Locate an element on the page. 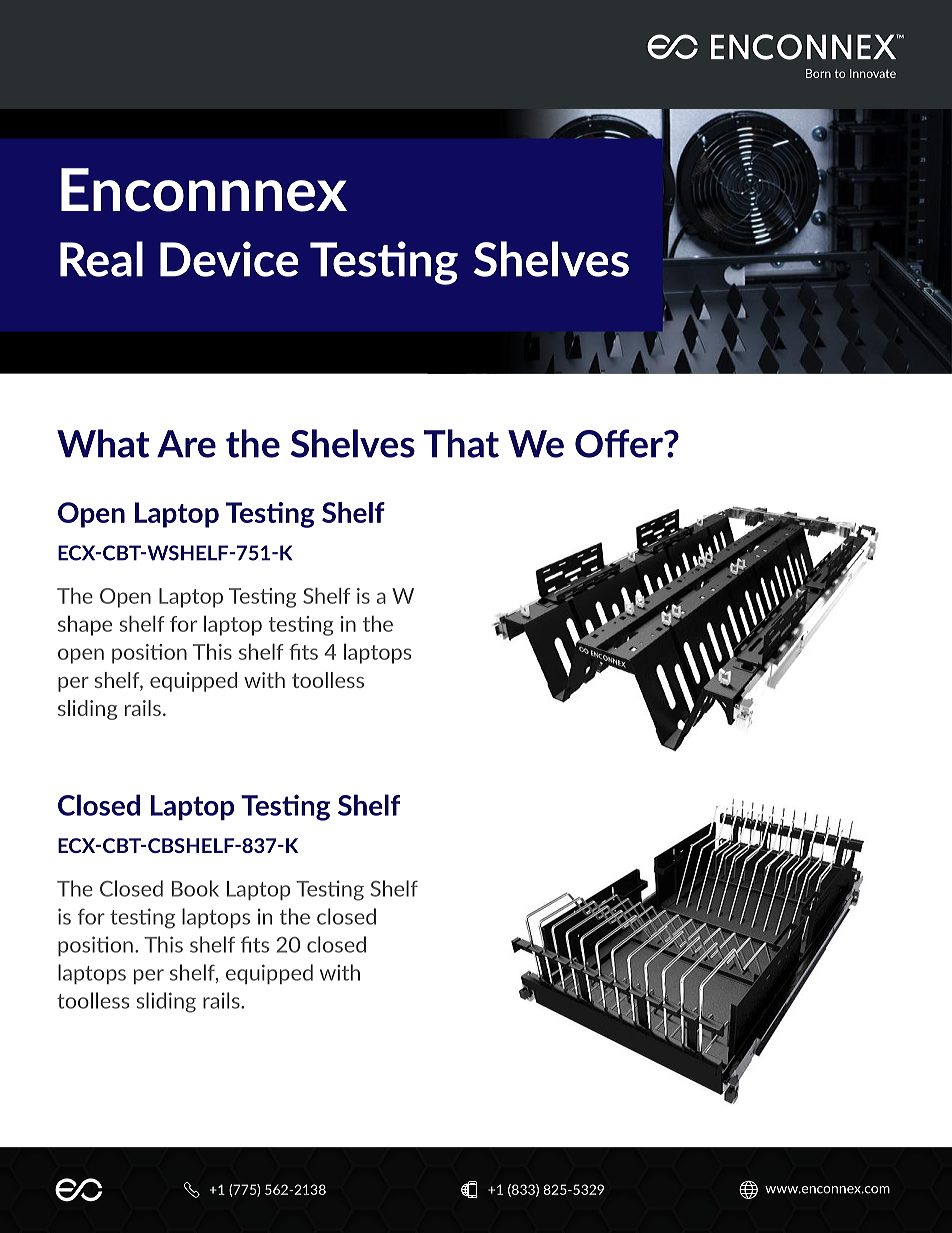 The height and width of the document is (1233, 952). Real is located at coordinates (101, 259).
